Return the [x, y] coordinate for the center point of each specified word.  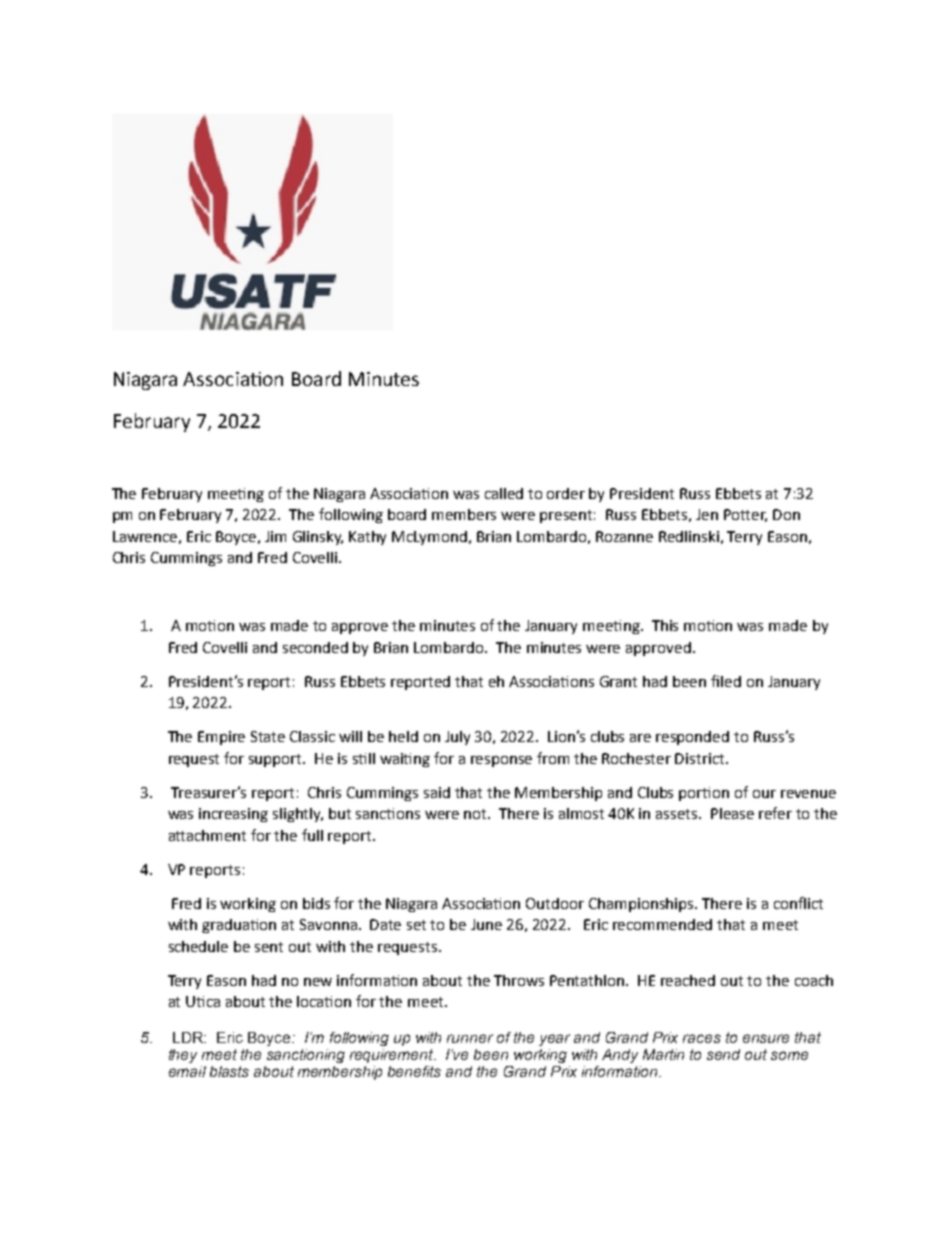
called [504, 493]
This [665, 625]
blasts [229, 1071]
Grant [618, 681]
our [764, 794]
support [277, 760]
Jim [275, 536]
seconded [315, 647]
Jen [707, 514]
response [501, 761]
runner [470, 1038]
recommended [662, 924]
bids [316, 903]
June [486, 924]
